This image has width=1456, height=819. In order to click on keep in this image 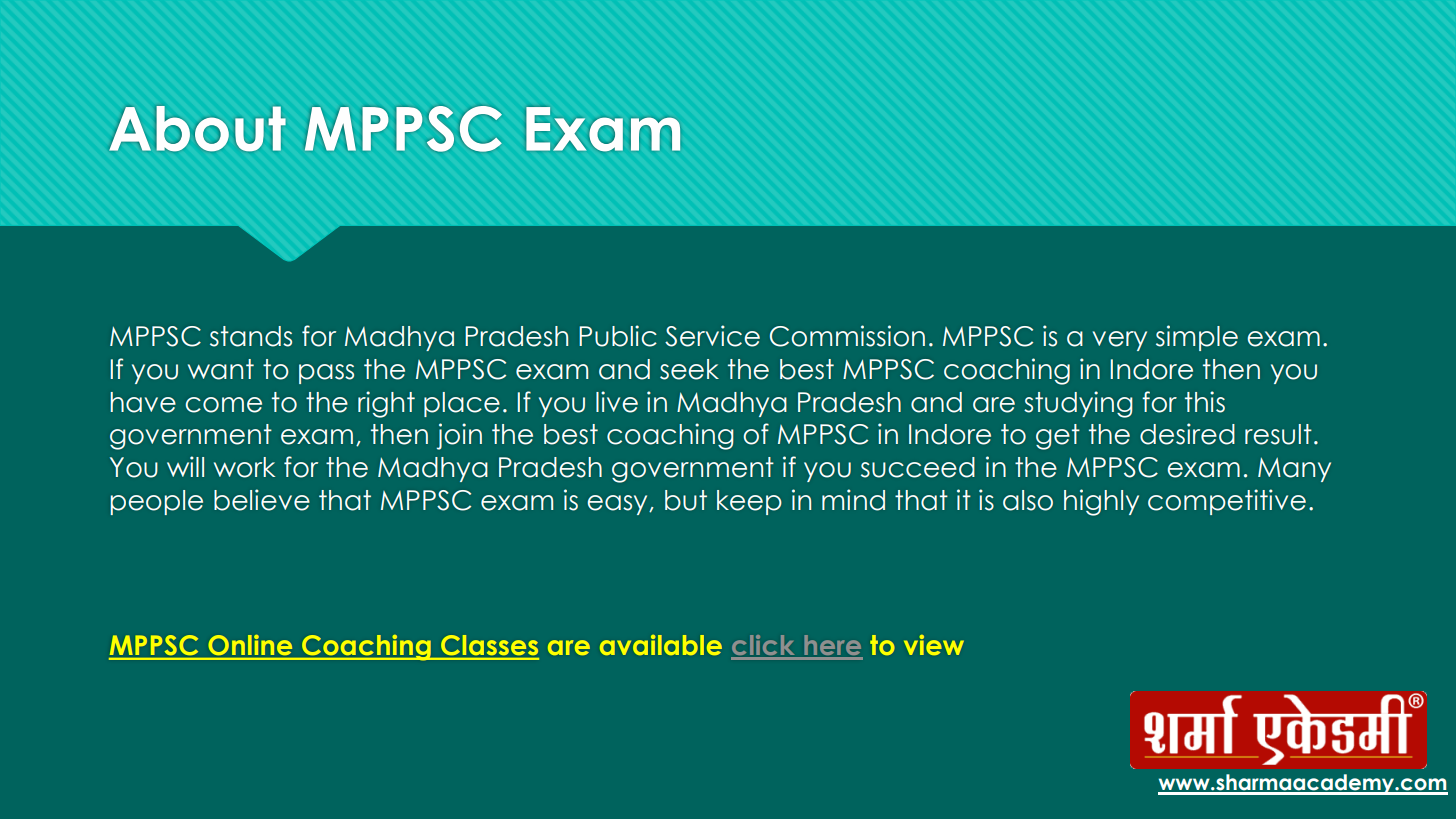, I will do `click(749, 502)`.
